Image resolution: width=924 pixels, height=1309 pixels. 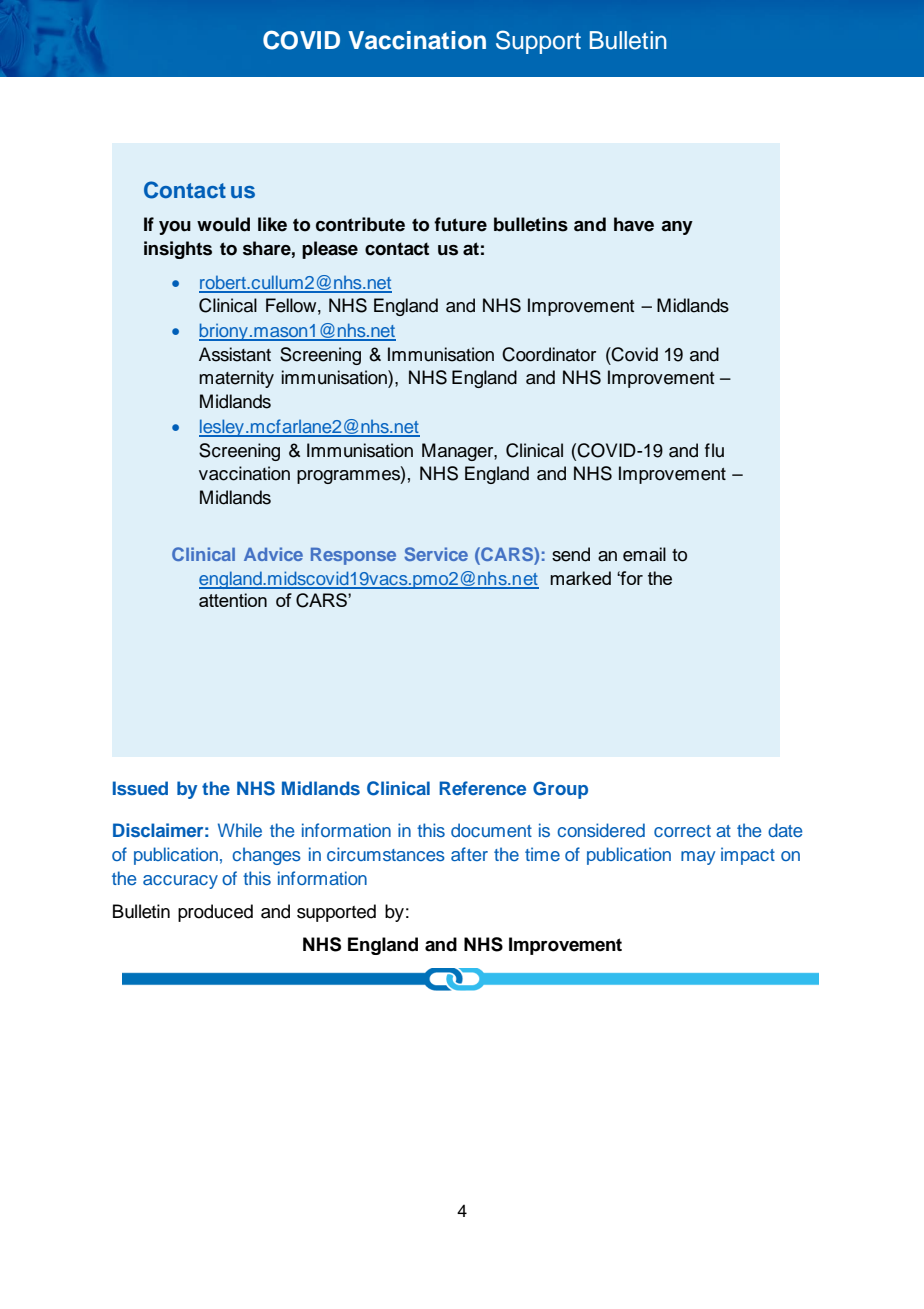 I want to click on maternity, so click(x=236, y=379).
